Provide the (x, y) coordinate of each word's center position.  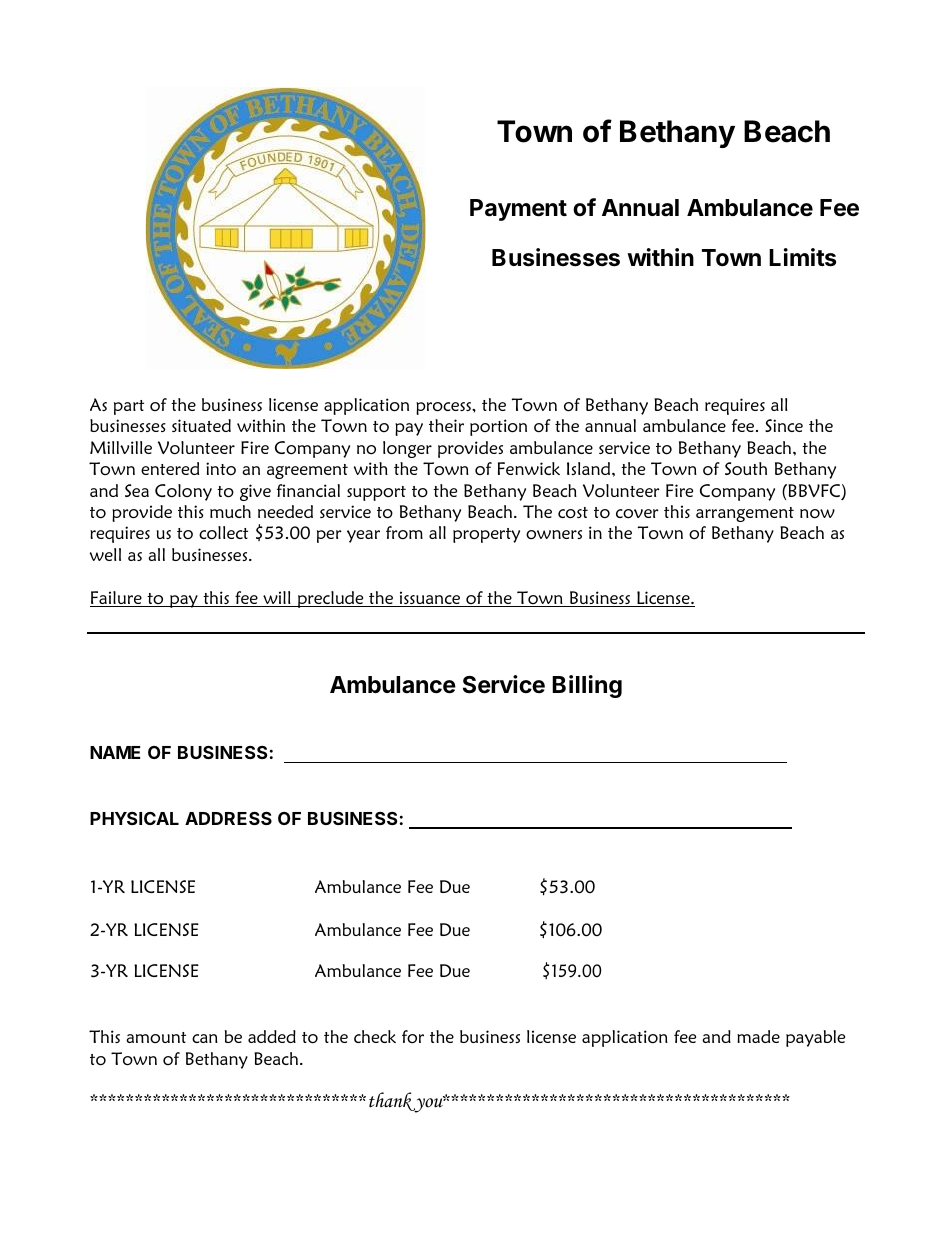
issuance (430, 599)
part (129, 407)
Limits (802, 257)
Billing (587, 686)
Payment (518, 210)
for (413, 1036)
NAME (115, 752)
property (486, 535)
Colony (183, 492)
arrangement (745, 514)
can (205, 1038)
